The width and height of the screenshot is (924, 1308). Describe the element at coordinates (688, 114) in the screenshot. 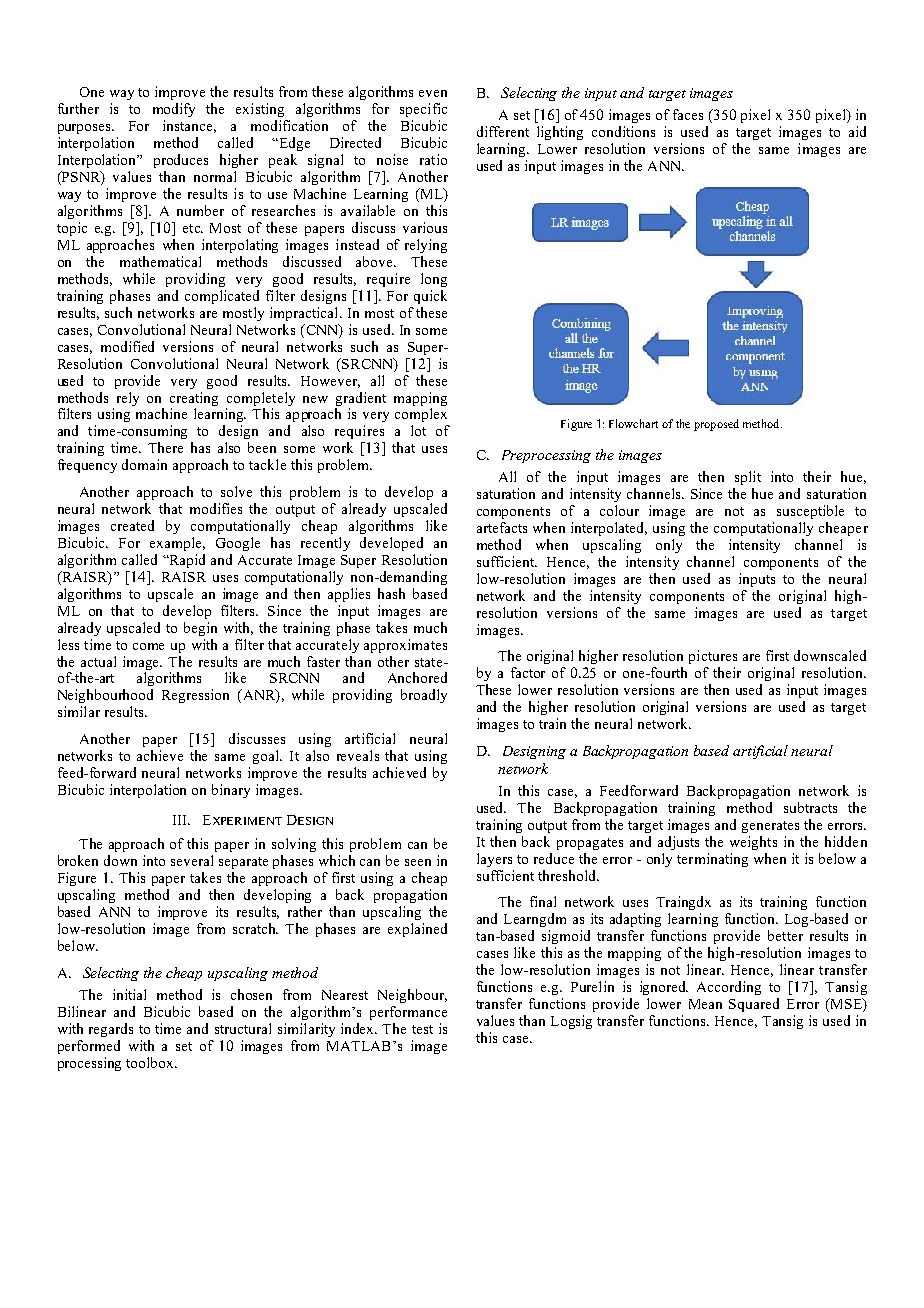

I see `faces` at that location.
